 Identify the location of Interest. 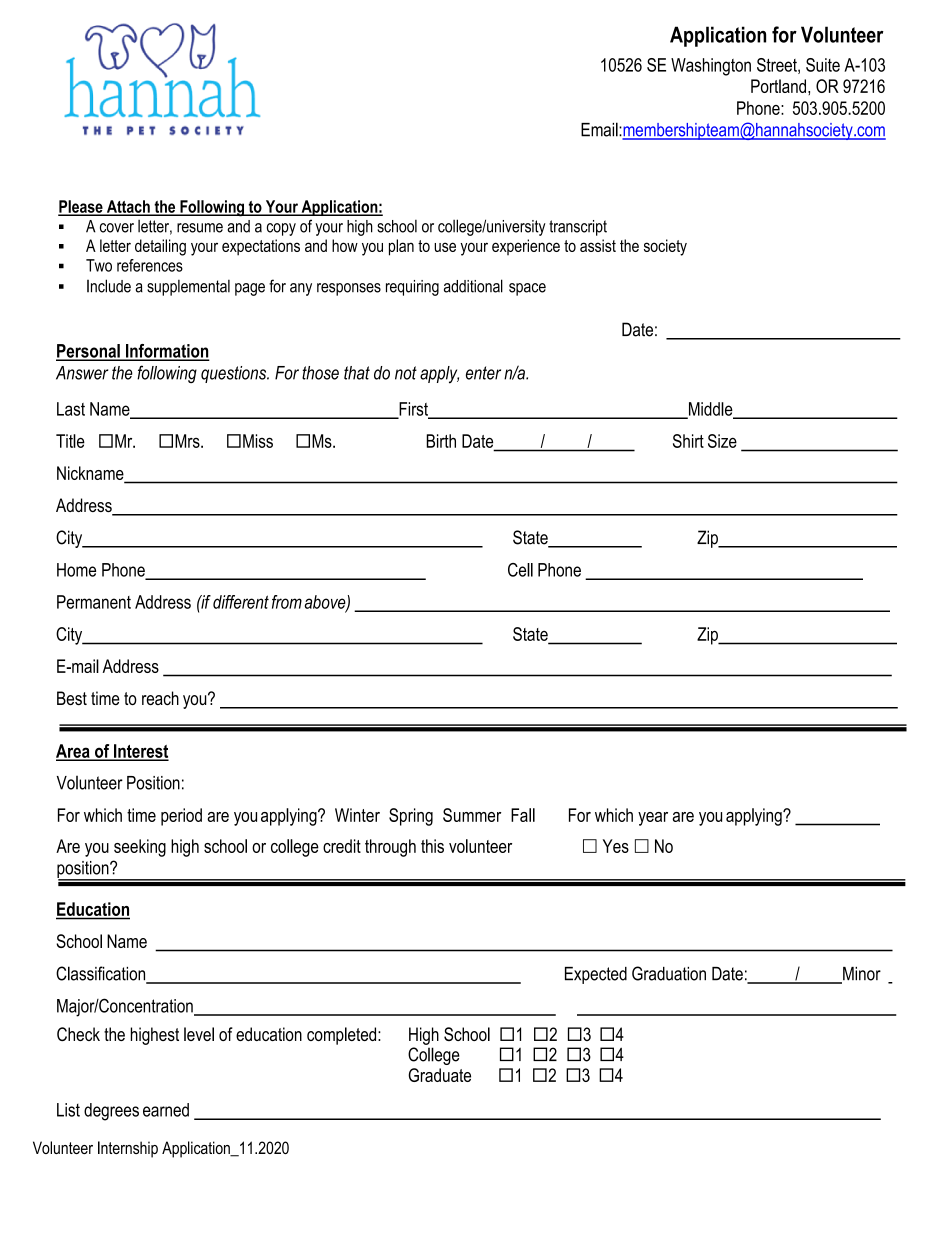
(140, 752).
